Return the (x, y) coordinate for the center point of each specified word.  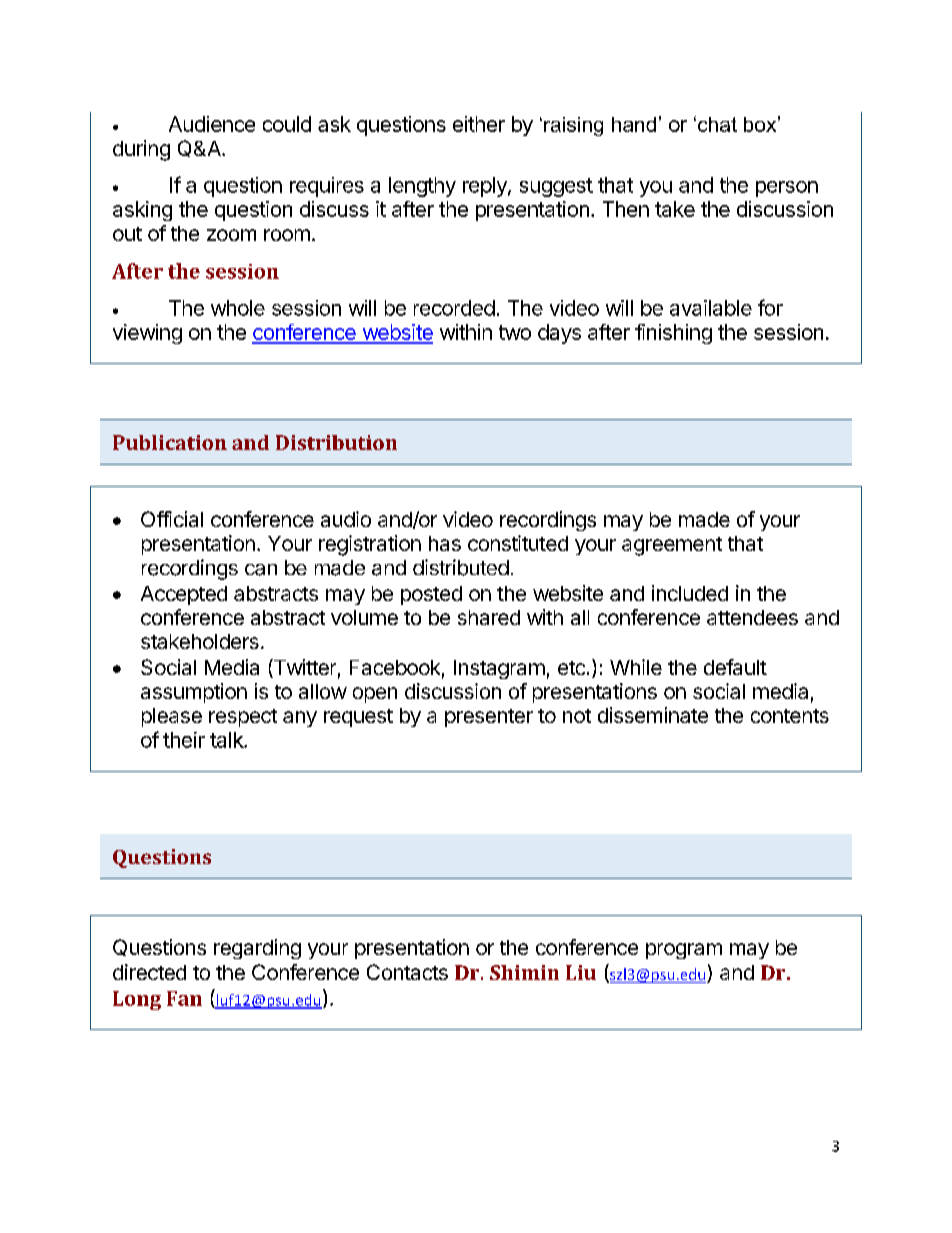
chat (716, 124)
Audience (212, 124)
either (479, 124)
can (261, 570)
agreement (672, 546)
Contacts (407, 972)
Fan (184, 998)
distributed (461, 567)
